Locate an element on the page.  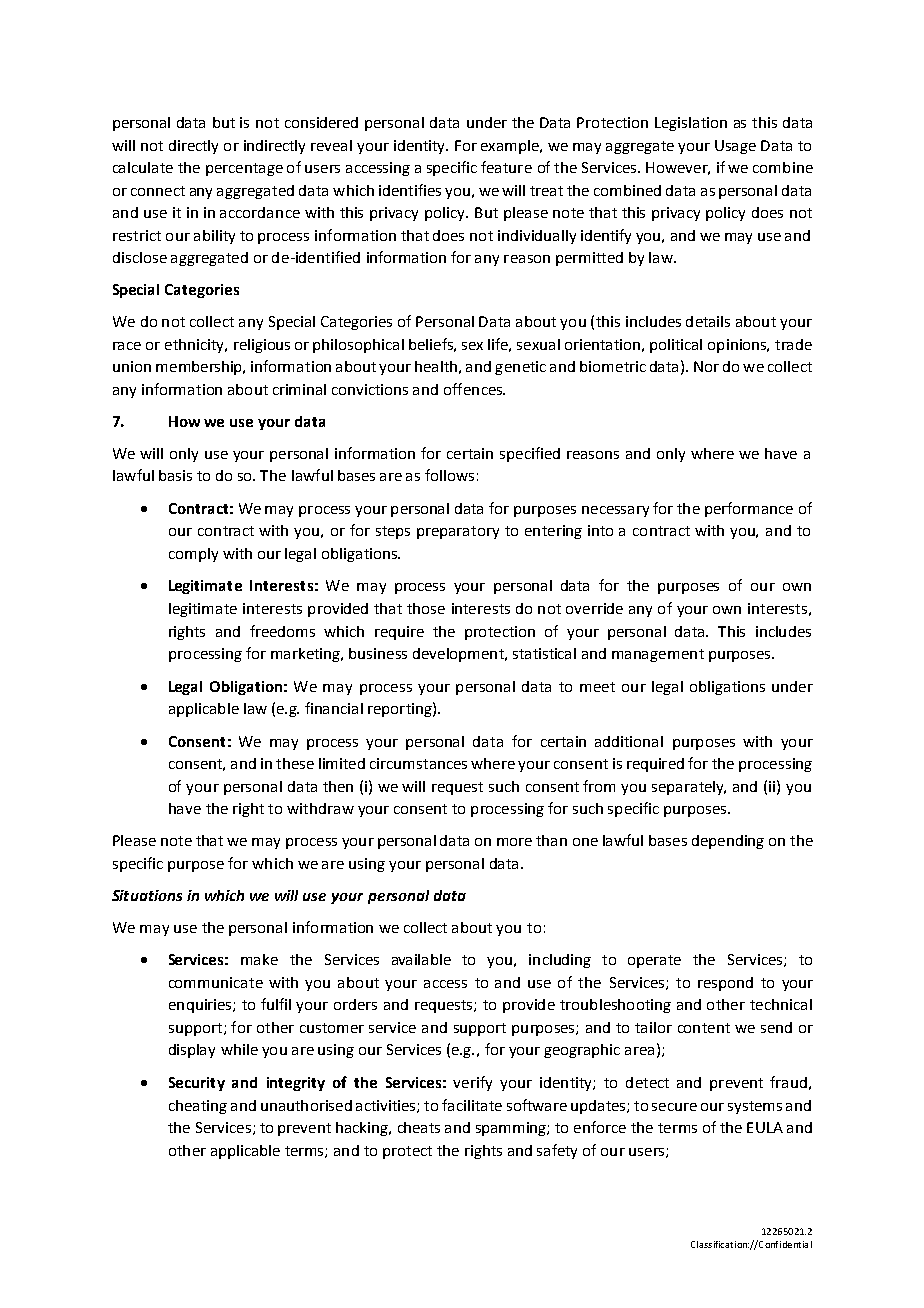
feature is located at coordinates (506, 167).
